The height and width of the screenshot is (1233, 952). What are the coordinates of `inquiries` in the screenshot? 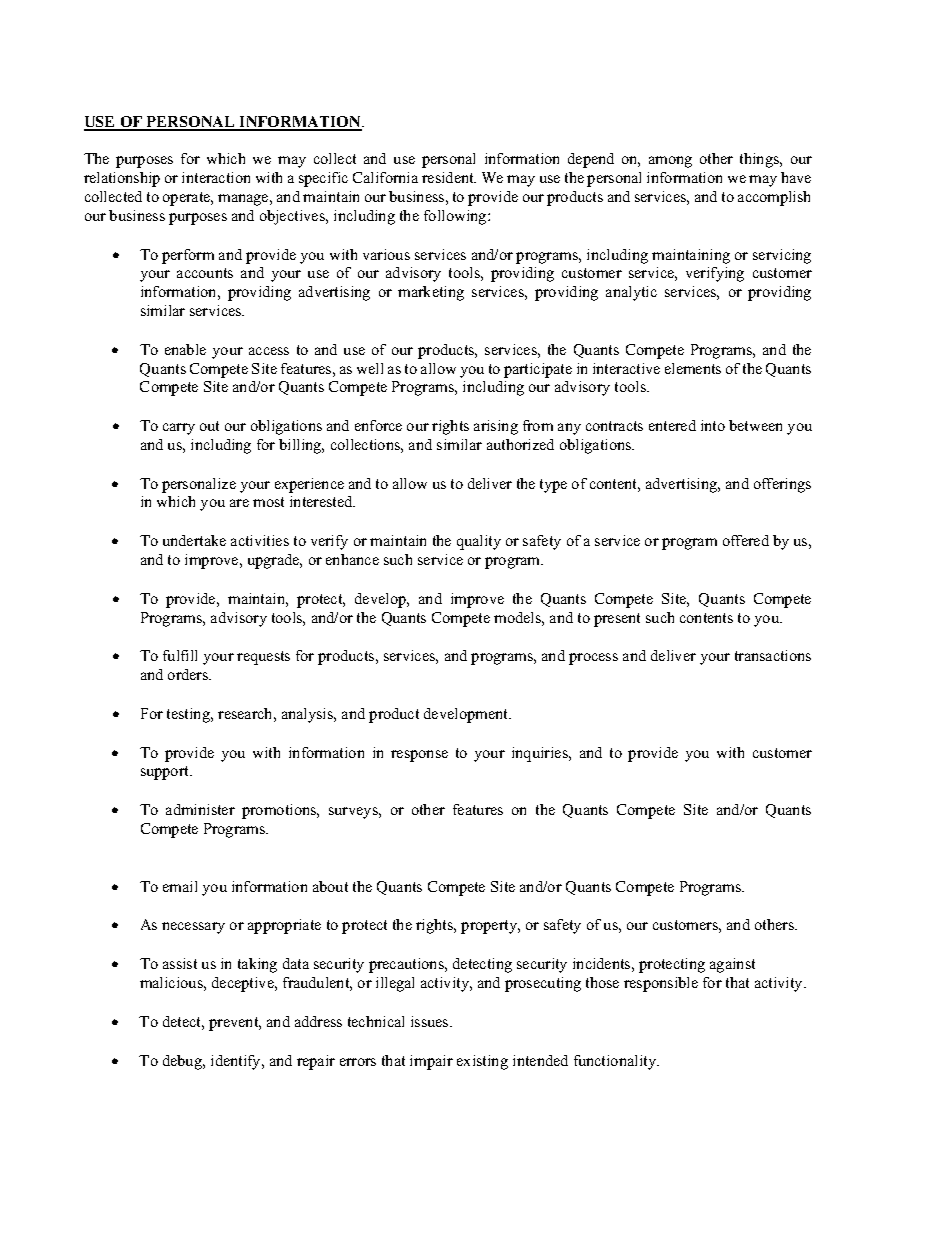 It's located at (541, 754).
